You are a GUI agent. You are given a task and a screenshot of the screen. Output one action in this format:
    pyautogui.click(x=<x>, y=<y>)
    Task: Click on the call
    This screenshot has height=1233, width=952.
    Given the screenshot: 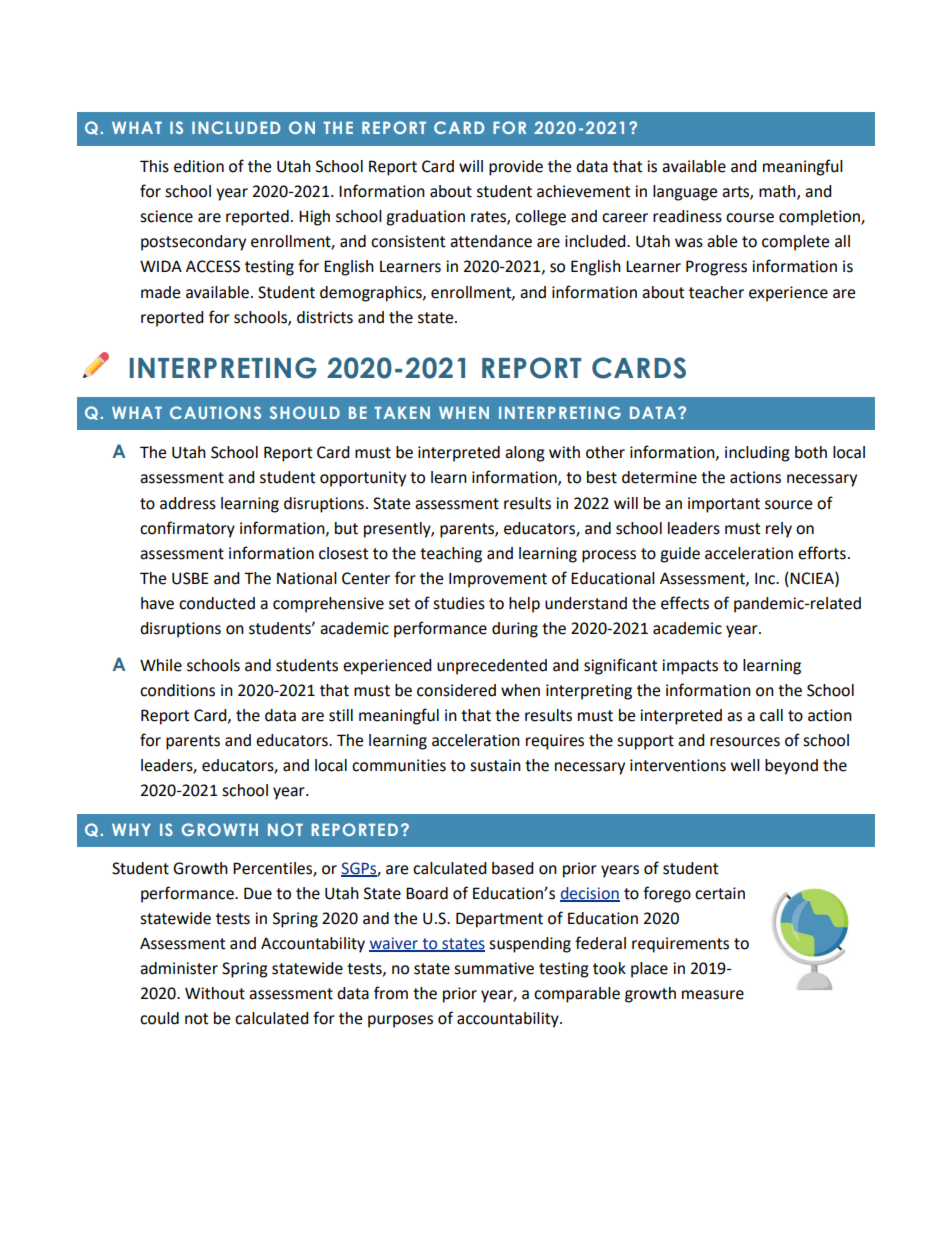 What is the action you would take?
    pyautogui.click(x=771, y=715)
